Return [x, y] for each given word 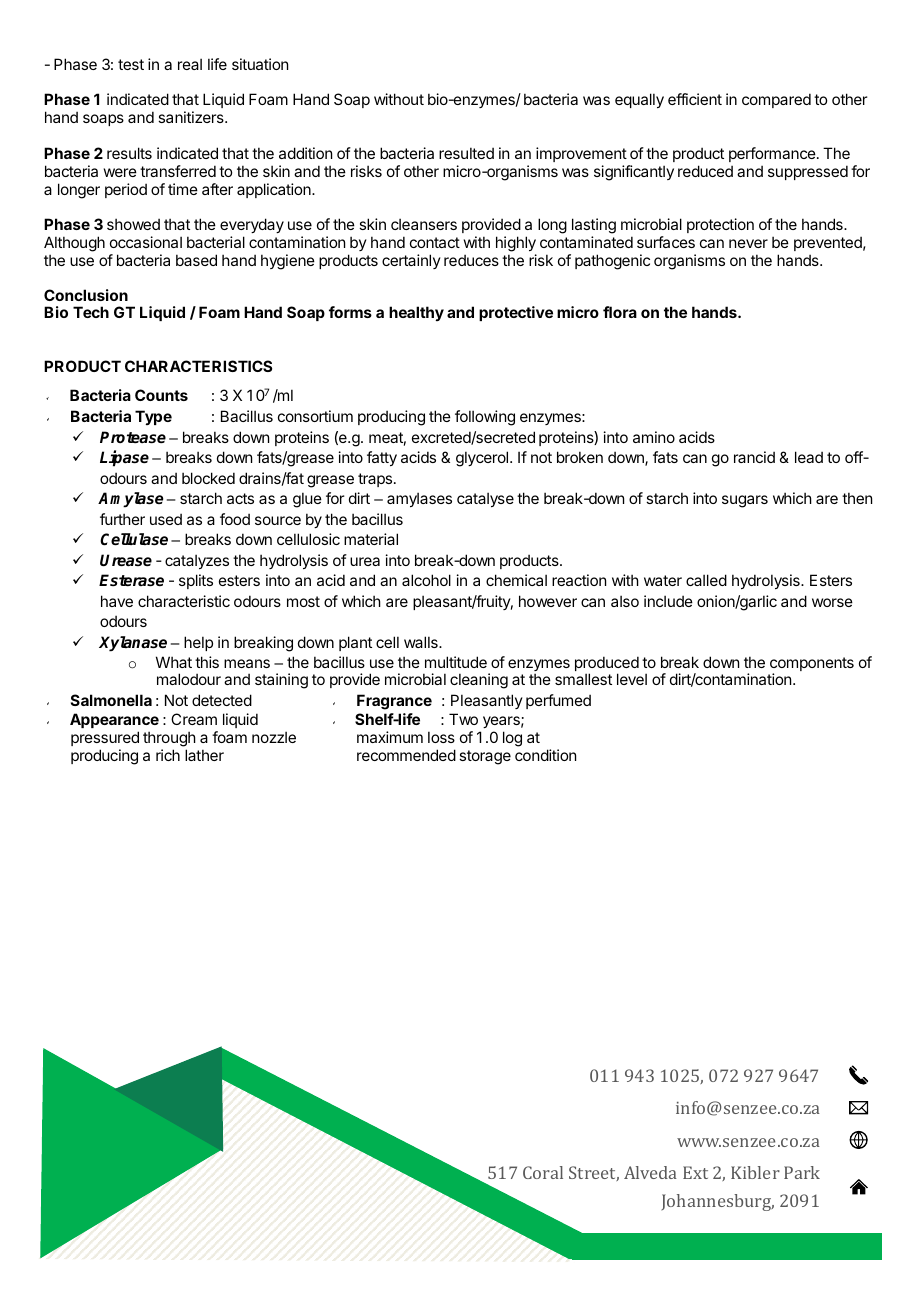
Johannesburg [718, 1202]
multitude [456, 662]
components [812, 665]
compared [776, 100]
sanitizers [192, 117]
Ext [695, 1172]
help [198, 643]
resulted [466, 153]
